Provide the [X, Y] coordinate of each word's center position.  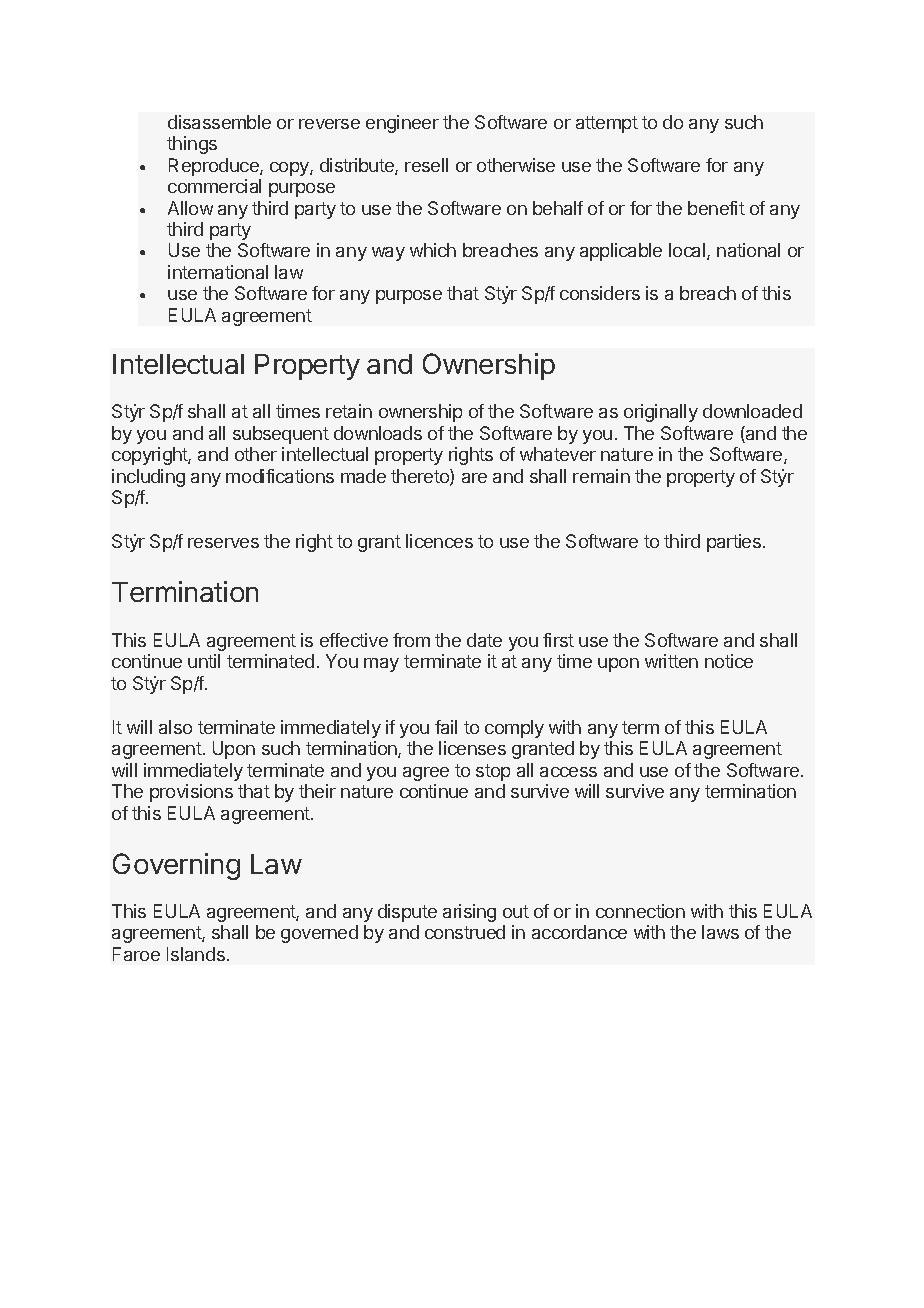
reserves [223, 543]
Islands [196, 954]
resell [426, 165]
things [192, 145]
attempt [607, 124]
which [433, 250]
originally [661, 413]
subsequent [281, 435]
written [671, 661]
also [175, 727]
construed [465, 932]
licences [439, 541]
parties [734, 543]
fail [446, 727]
